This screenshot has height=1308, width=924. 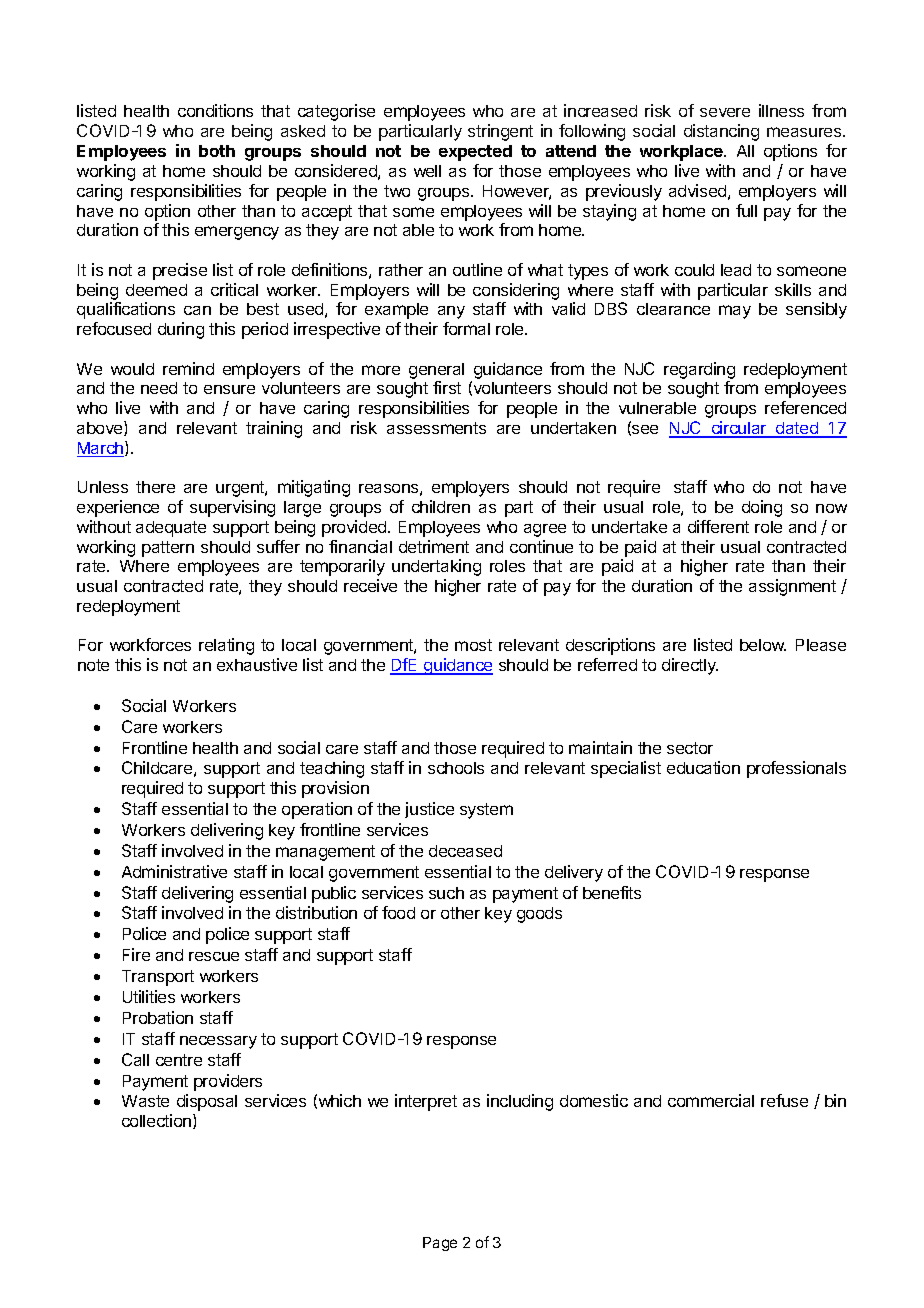 I want to click on distancing, so click(x=721, y=132).
